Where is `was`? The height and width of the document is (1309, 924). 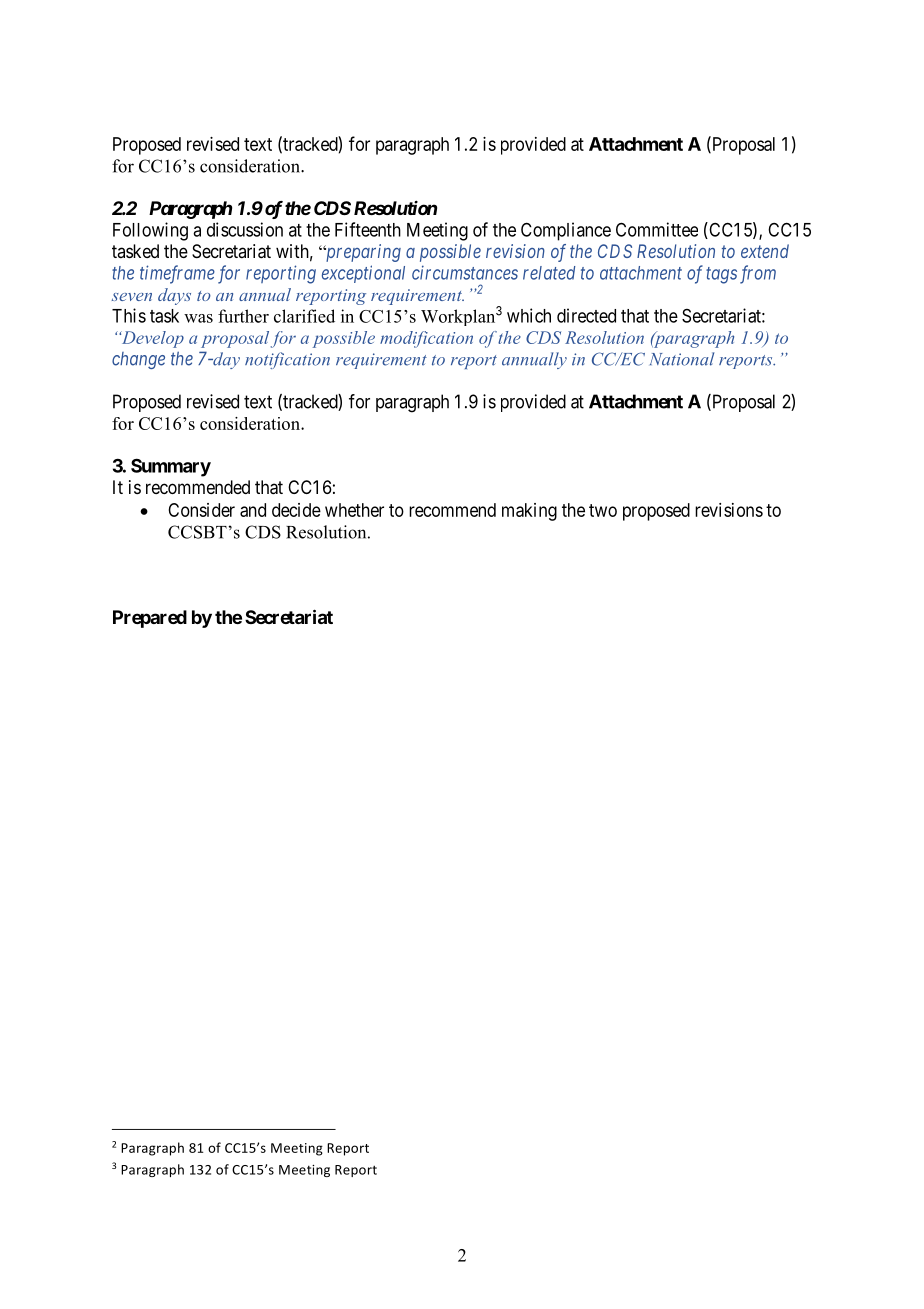
was is located at coordinates (198, 318).
